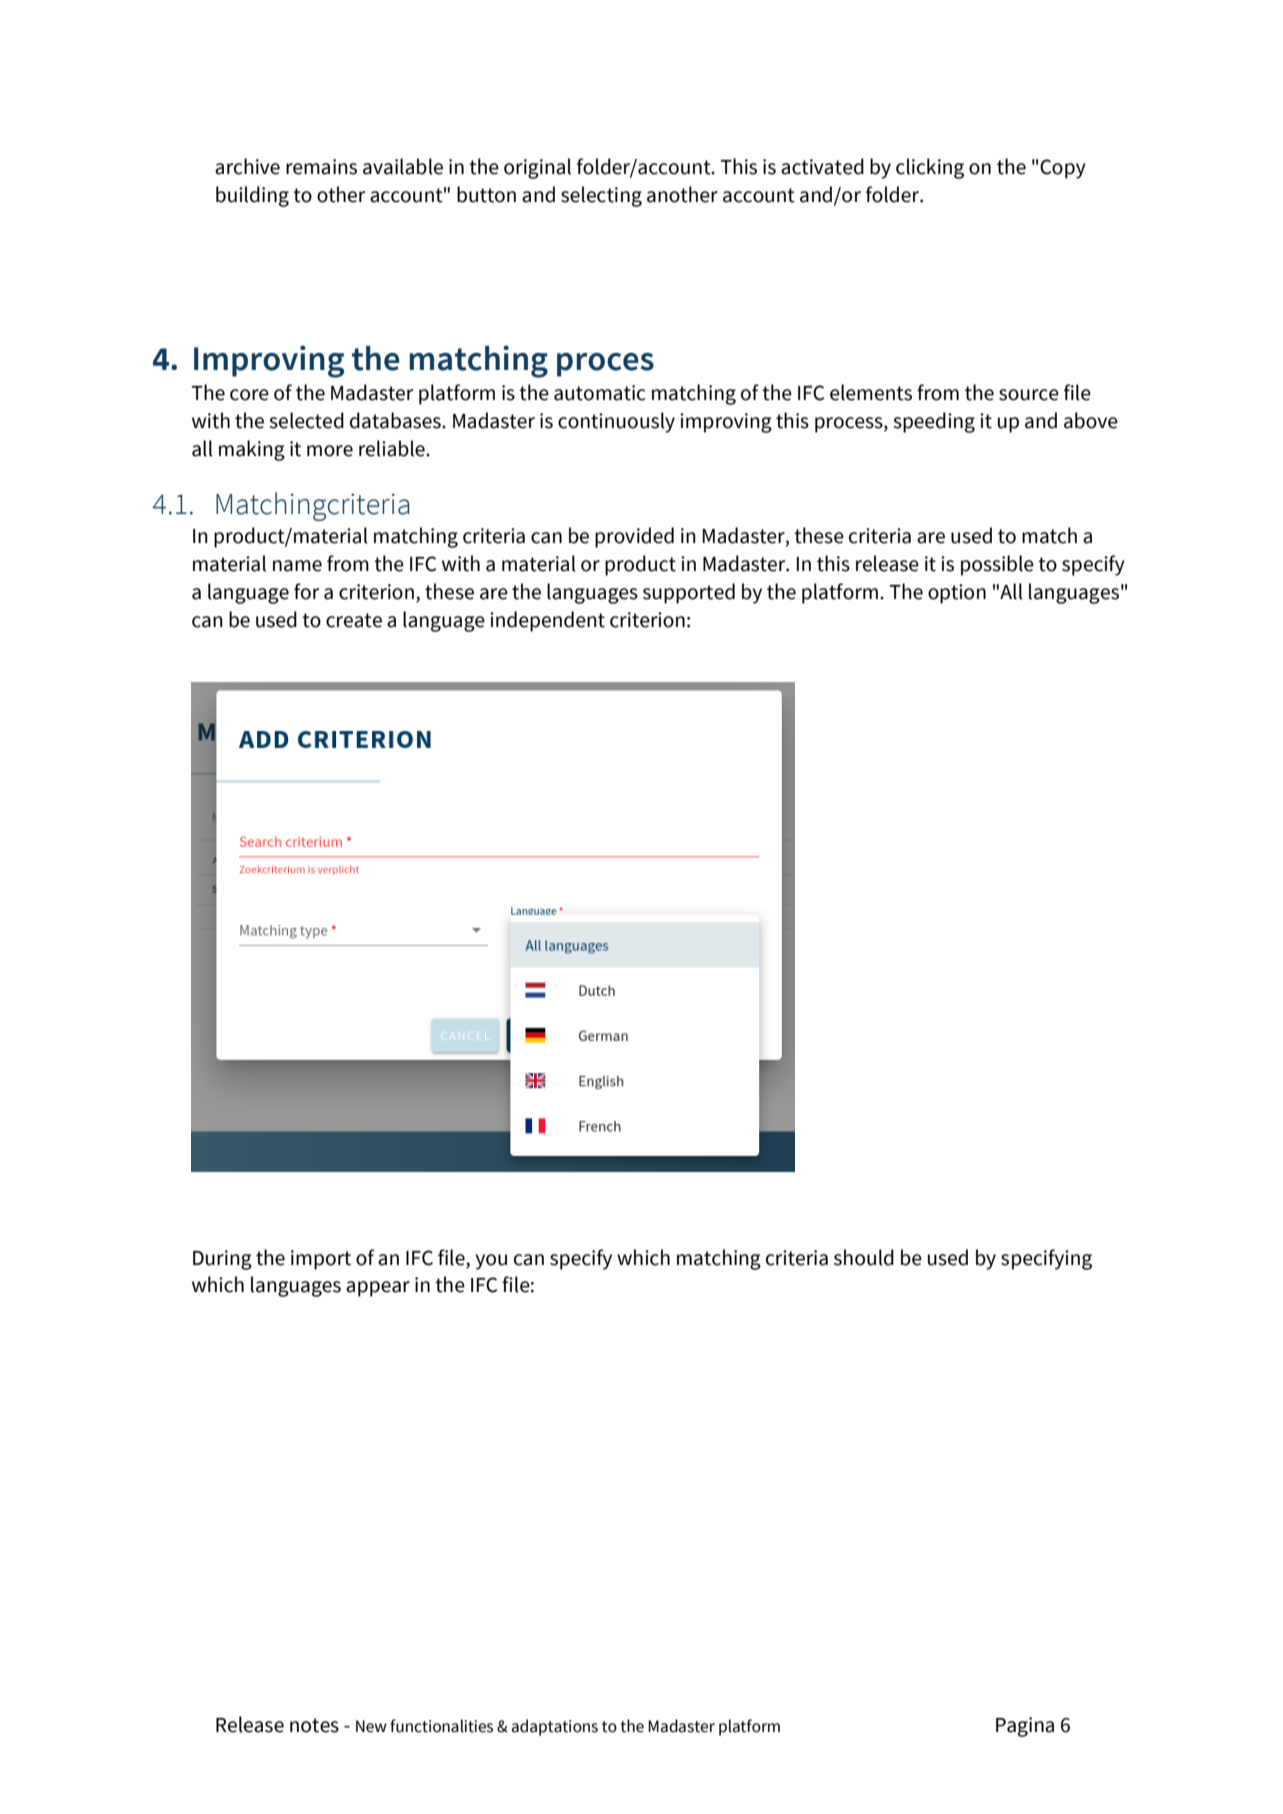  What do you see at coordinates (930, 168) in the image?
I see `clicking` at bounding box center [930, 168].
